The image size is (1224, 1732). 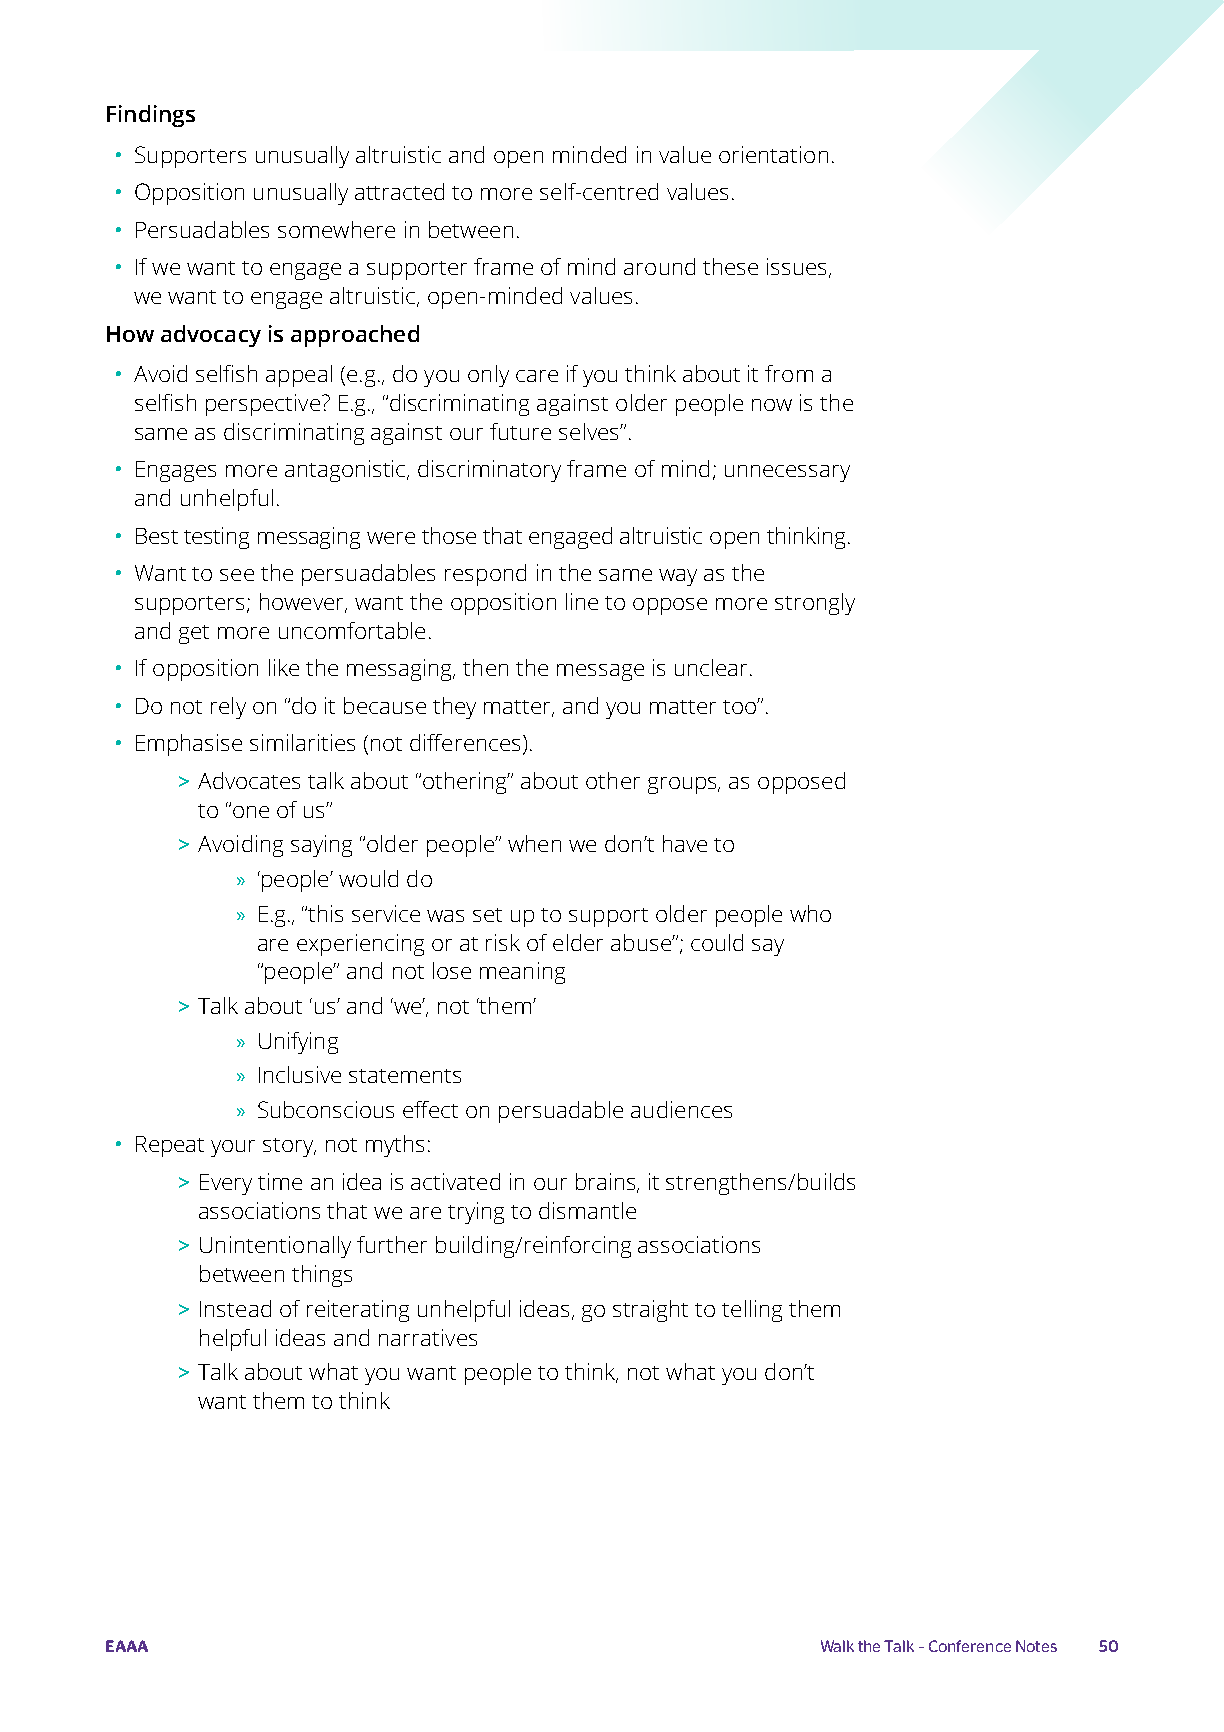 What do you see at coordinates (263, 405) in the page?
I see `perspective` at bounding box center [263, 405].
